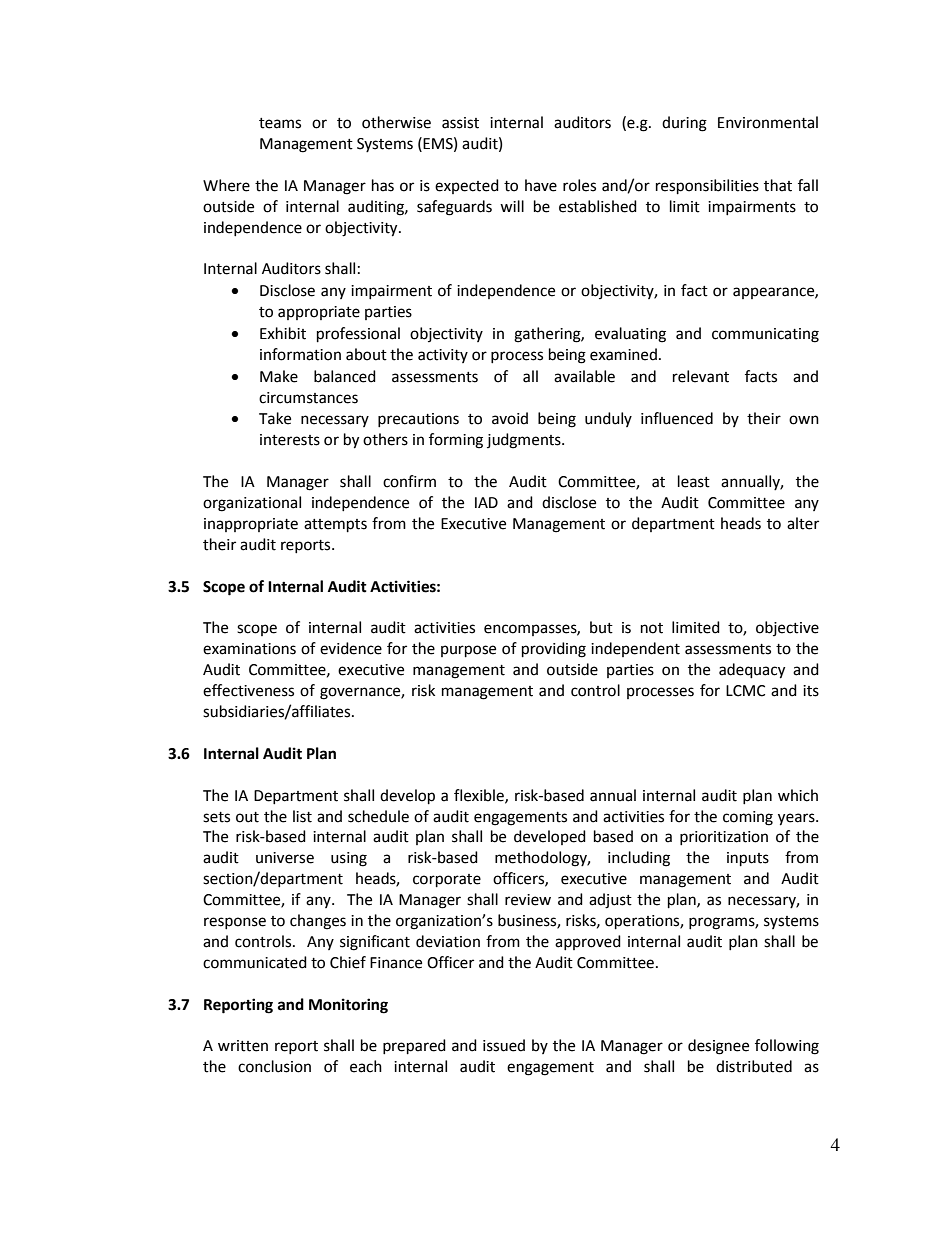 The image size is (952, 1233). I want to click on flexible, so click(480, 796).
